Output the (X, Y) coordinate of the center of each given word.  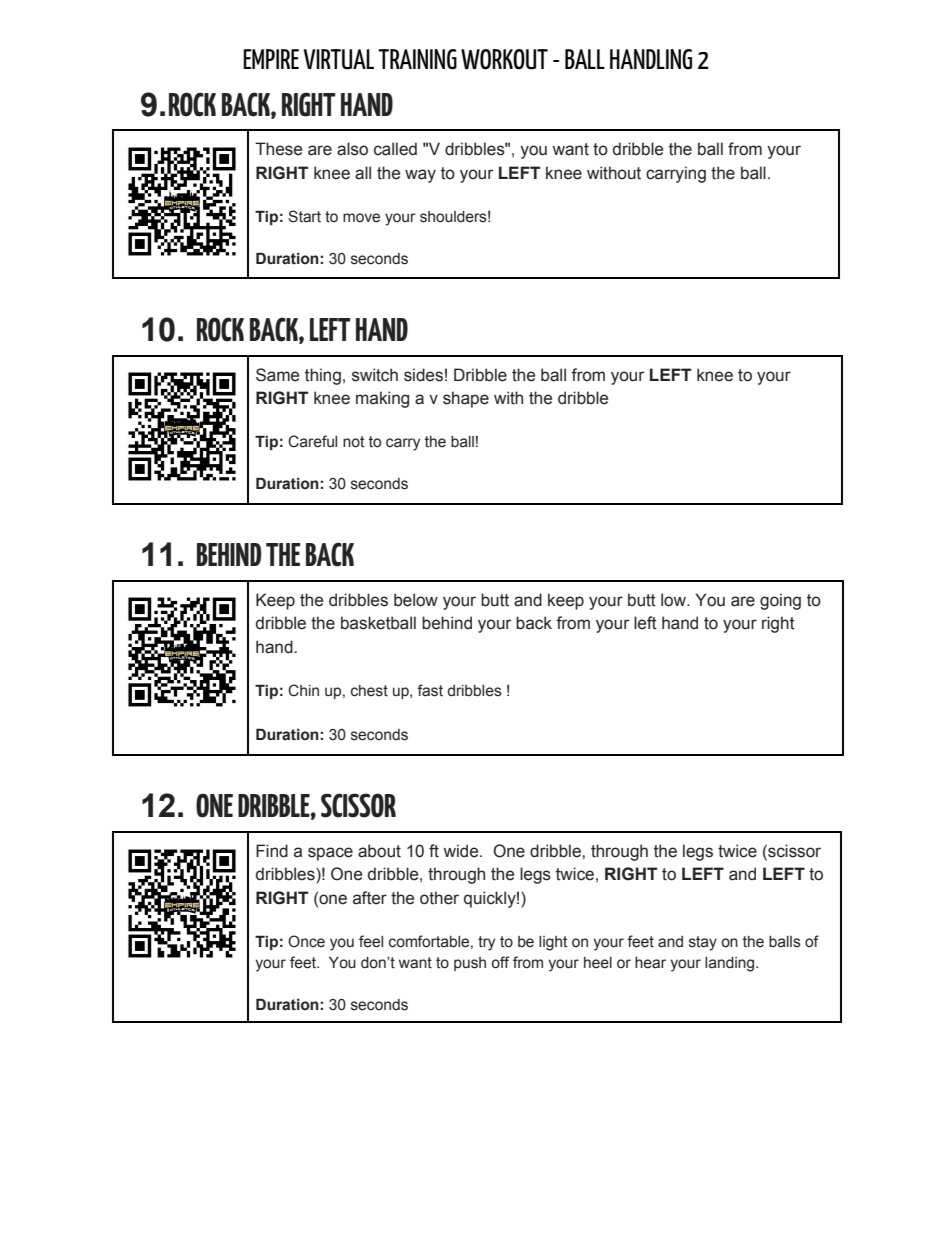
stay (703, 943)
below (416, 600)
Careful (312, 441)
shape (466, 399)
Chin (303, 690)
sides (423, 375)
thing (323, 376)
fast (430, 690)
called (395, 149)
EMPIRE (271, 59)
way (420, 176)
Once (306, 941)
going (780, 601)
